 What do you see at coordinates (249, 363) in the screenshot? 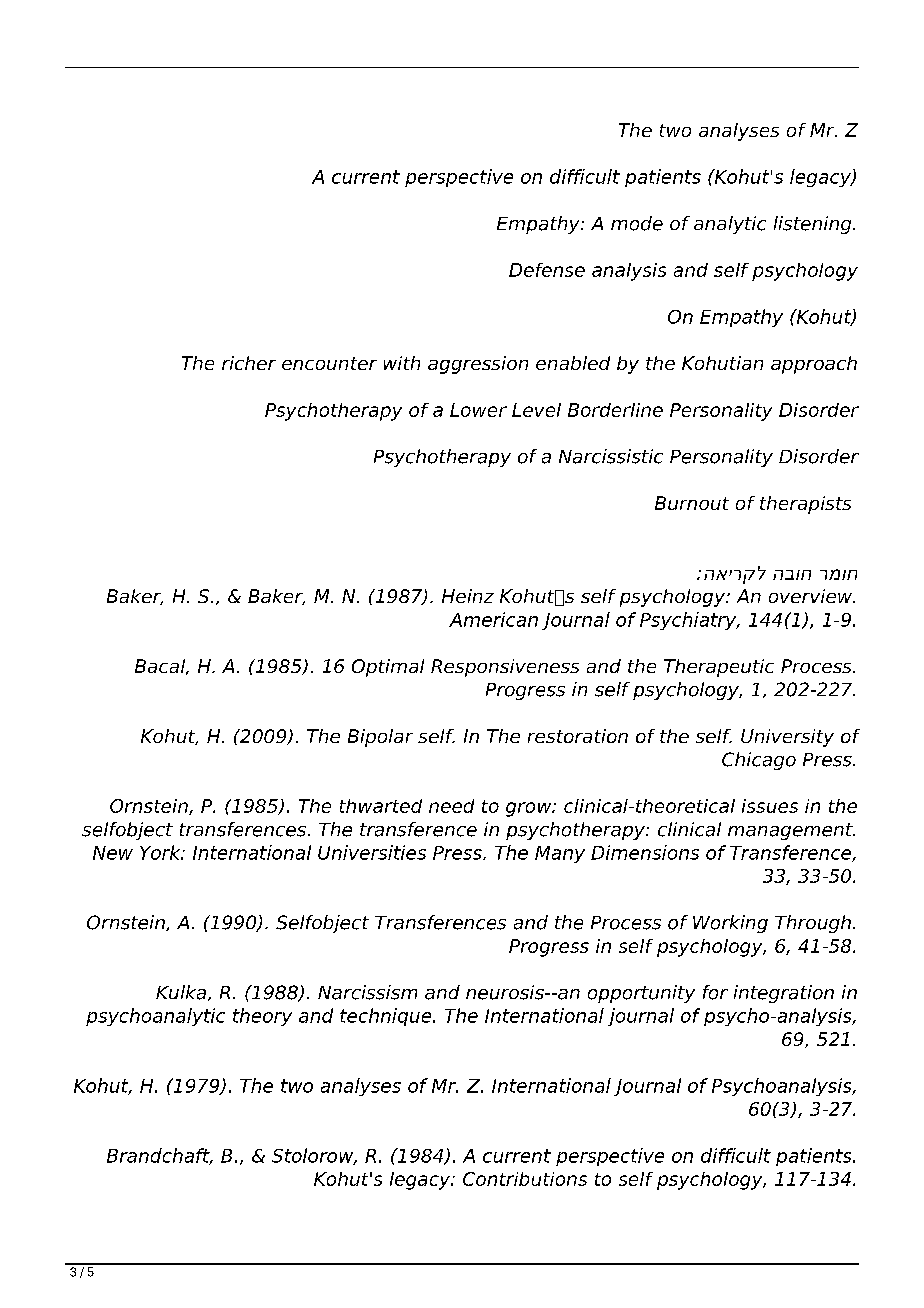
I see `richer` at bounding box center [249, 363].
